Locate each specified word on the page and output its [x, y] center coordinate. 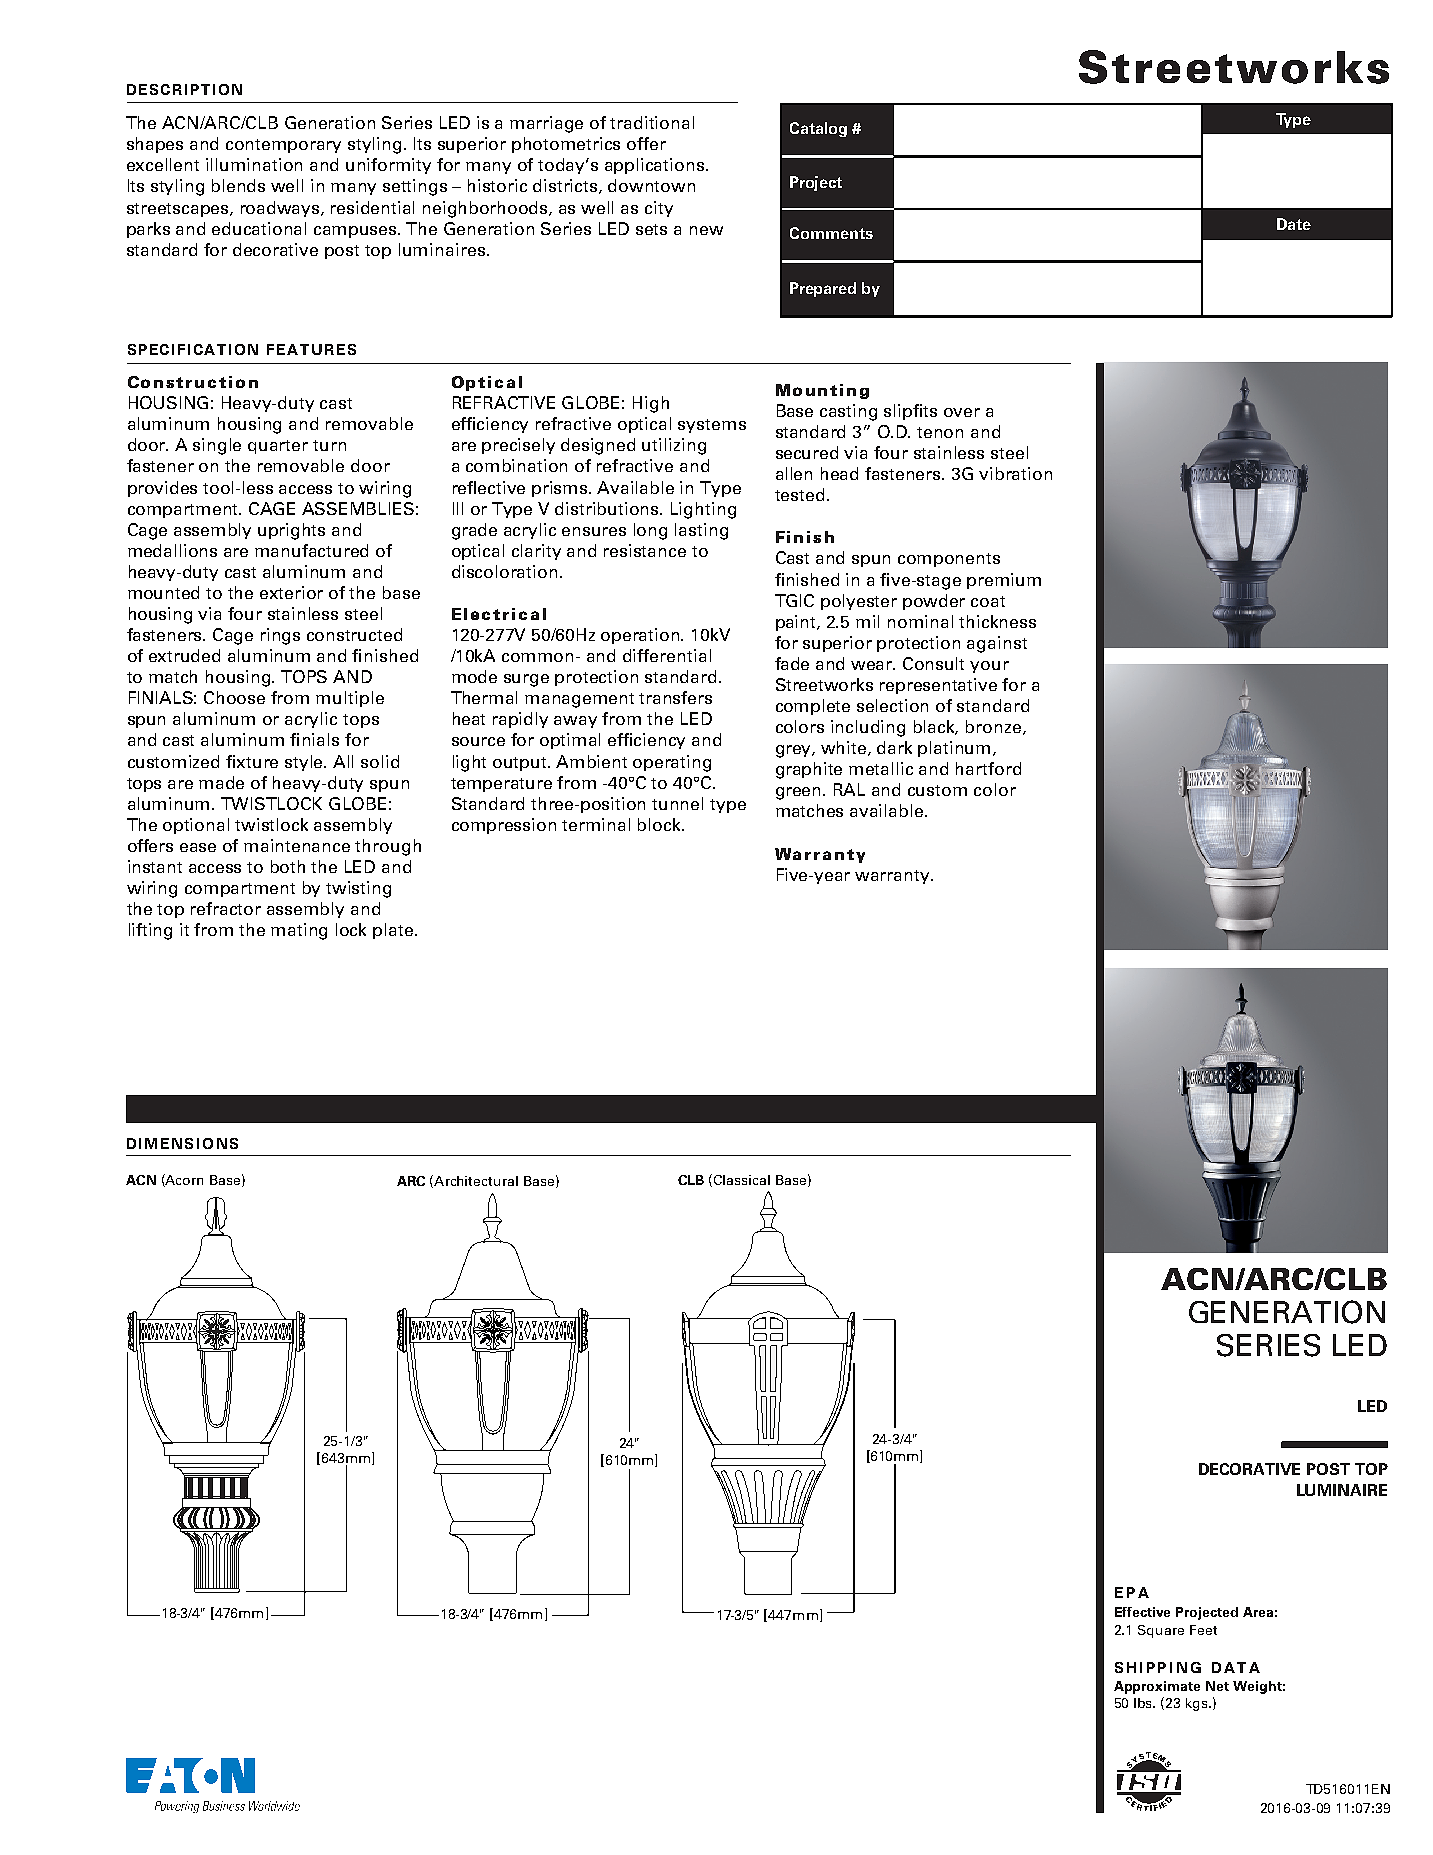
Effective [1142, 1612]
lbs [1144, 1703]
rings [280, 636]
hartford [988, 768]
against [997, 644]
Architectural [475, 1181]
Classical [740, 1180]
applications [656, 166]
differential [667, 655]
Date [1294, 224]
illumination [254, 164]
